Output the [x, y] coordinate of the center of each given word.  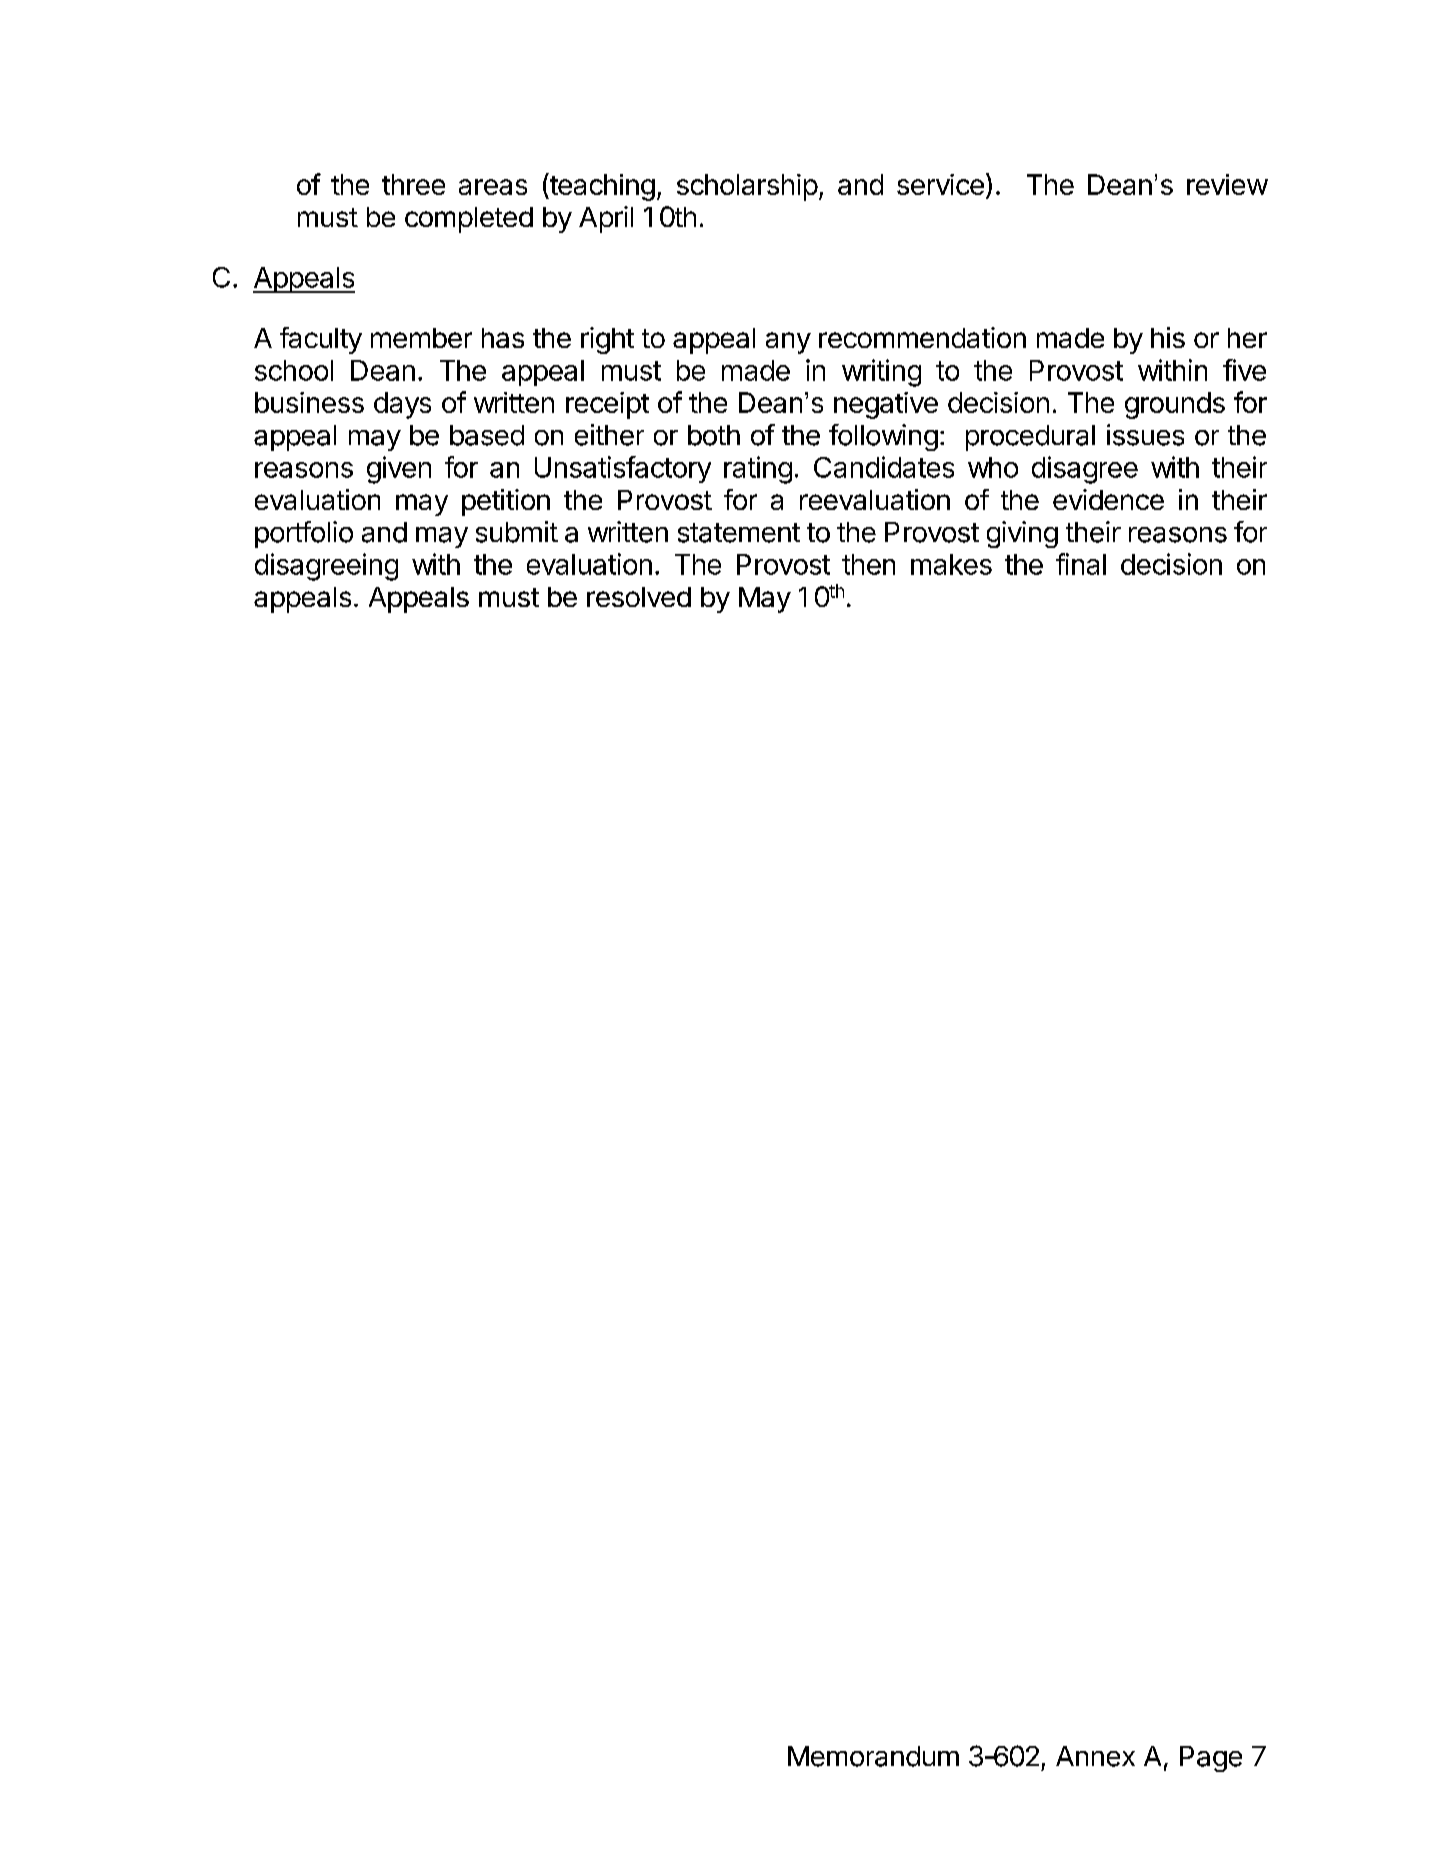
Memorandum [873, 1756]
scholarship [747, 187]
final [1081, 564]
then [868, 564]
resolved [639, 597]
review [1227, 184]
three [413, 184]
